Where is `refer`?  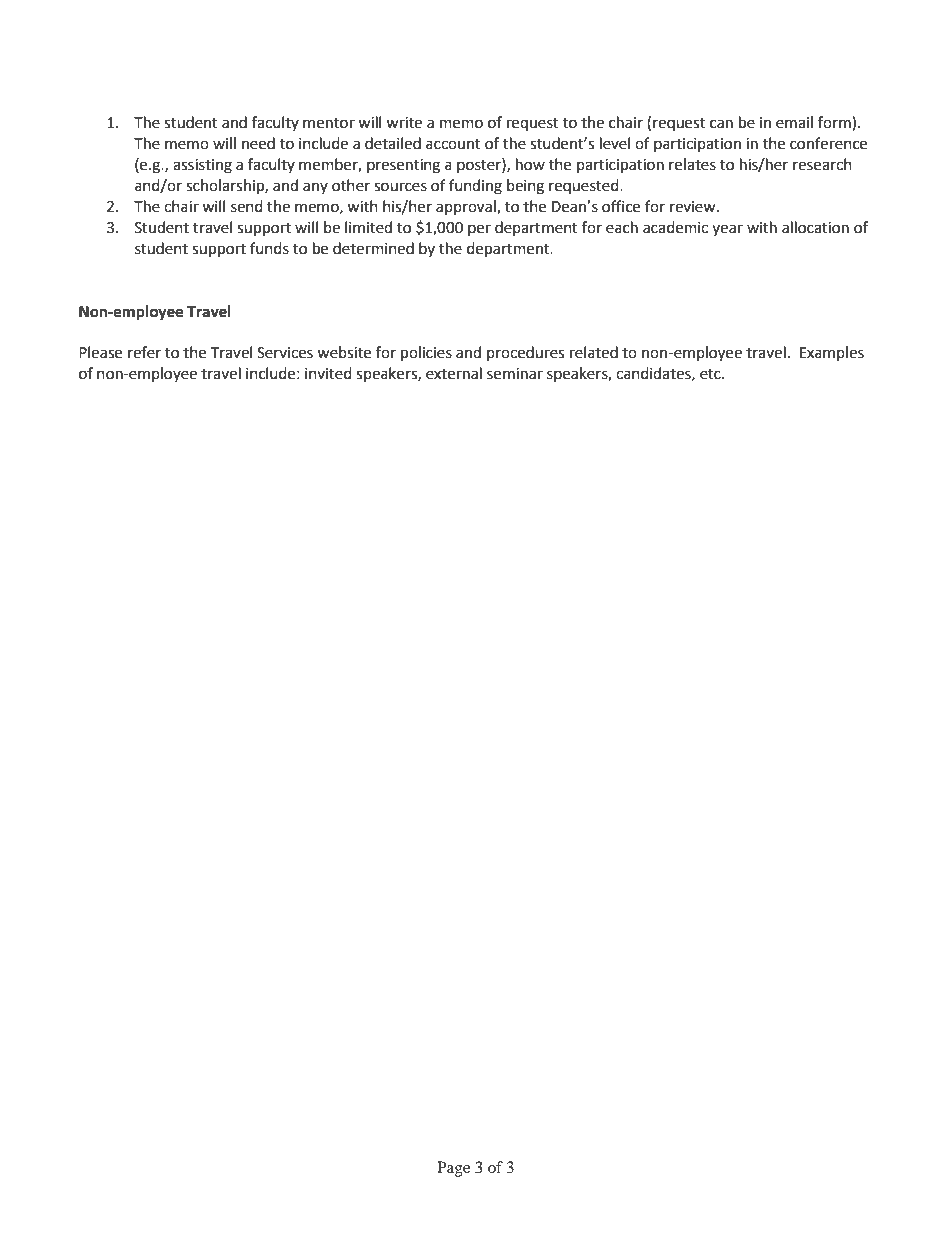 refer is located at coordinates (144, 352).
